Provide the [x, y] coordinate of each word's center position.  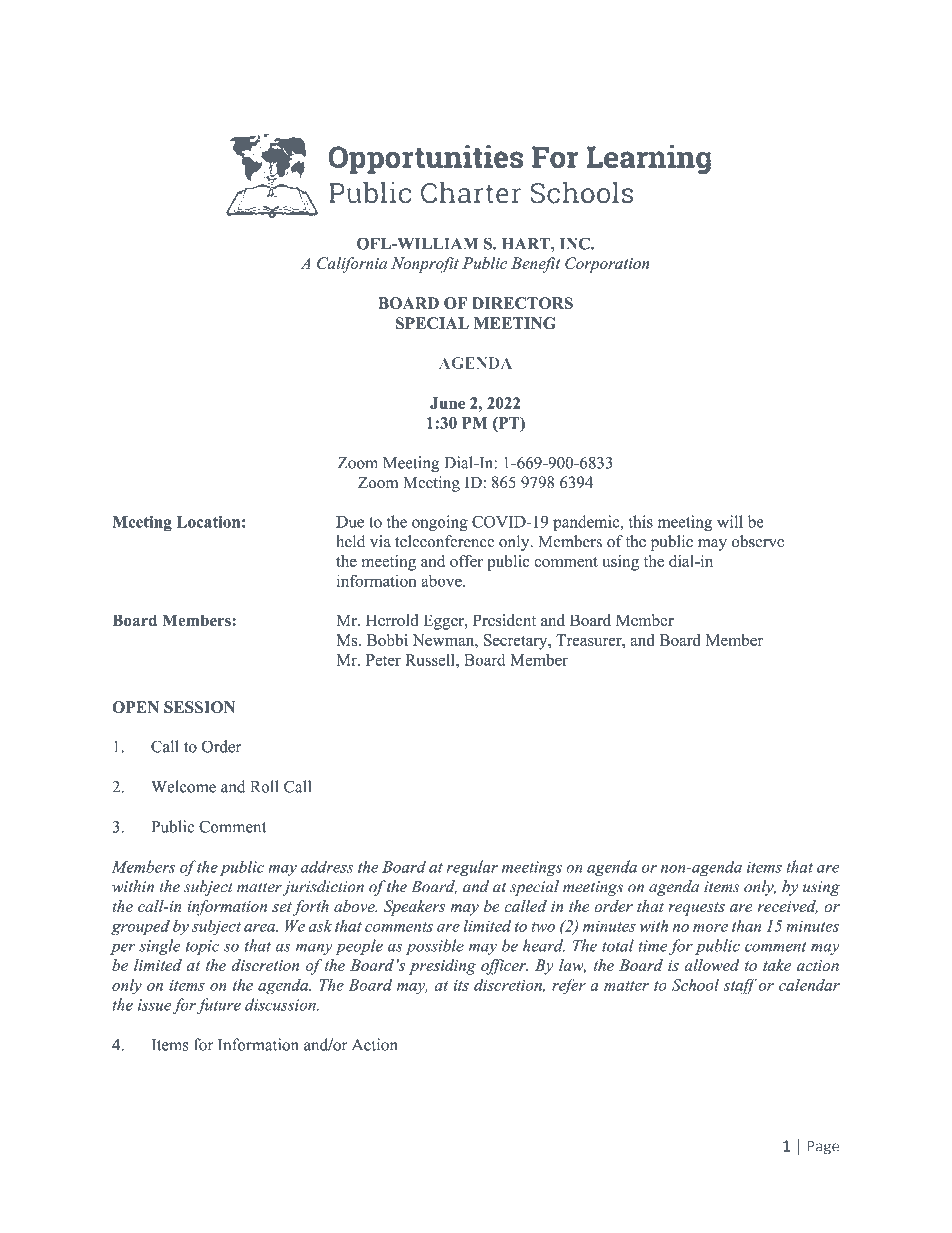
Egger [445, 622]
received [788, 907]
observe [758, 541]
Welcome [183, 786]
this [641, 521]
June [447, 403]
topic [202, 947]
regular [472, 868]
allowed [712, 965]
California [352, 265]
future [219, 1006]
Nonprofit [425, 265]
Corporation [607, 265]
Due [350, 522]
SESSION [199, 707]
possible [435, 947]
